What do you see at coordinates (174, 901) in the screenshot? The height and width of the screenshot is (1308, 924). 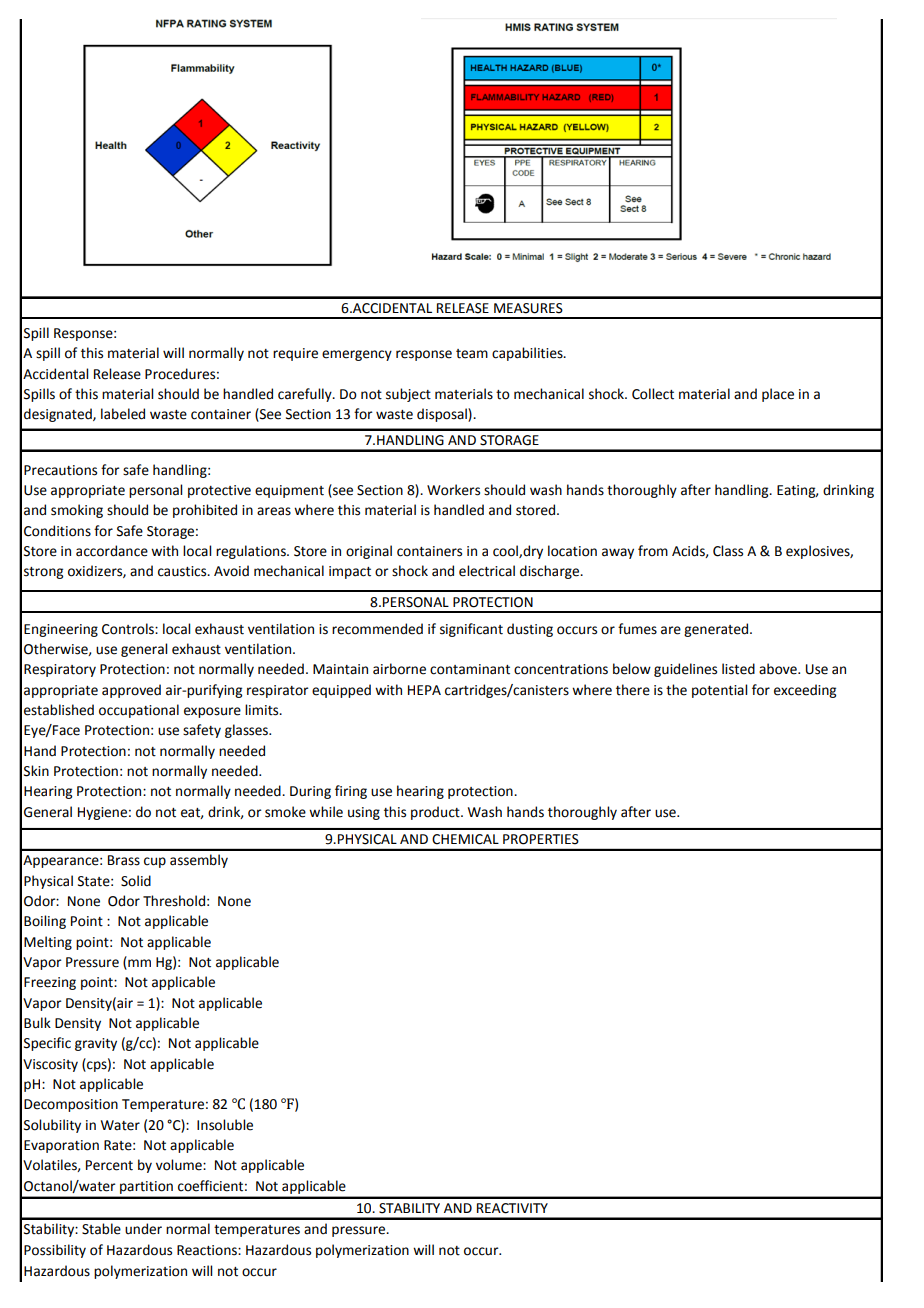 I see `Threshold` at bounding box center [174, 901].
